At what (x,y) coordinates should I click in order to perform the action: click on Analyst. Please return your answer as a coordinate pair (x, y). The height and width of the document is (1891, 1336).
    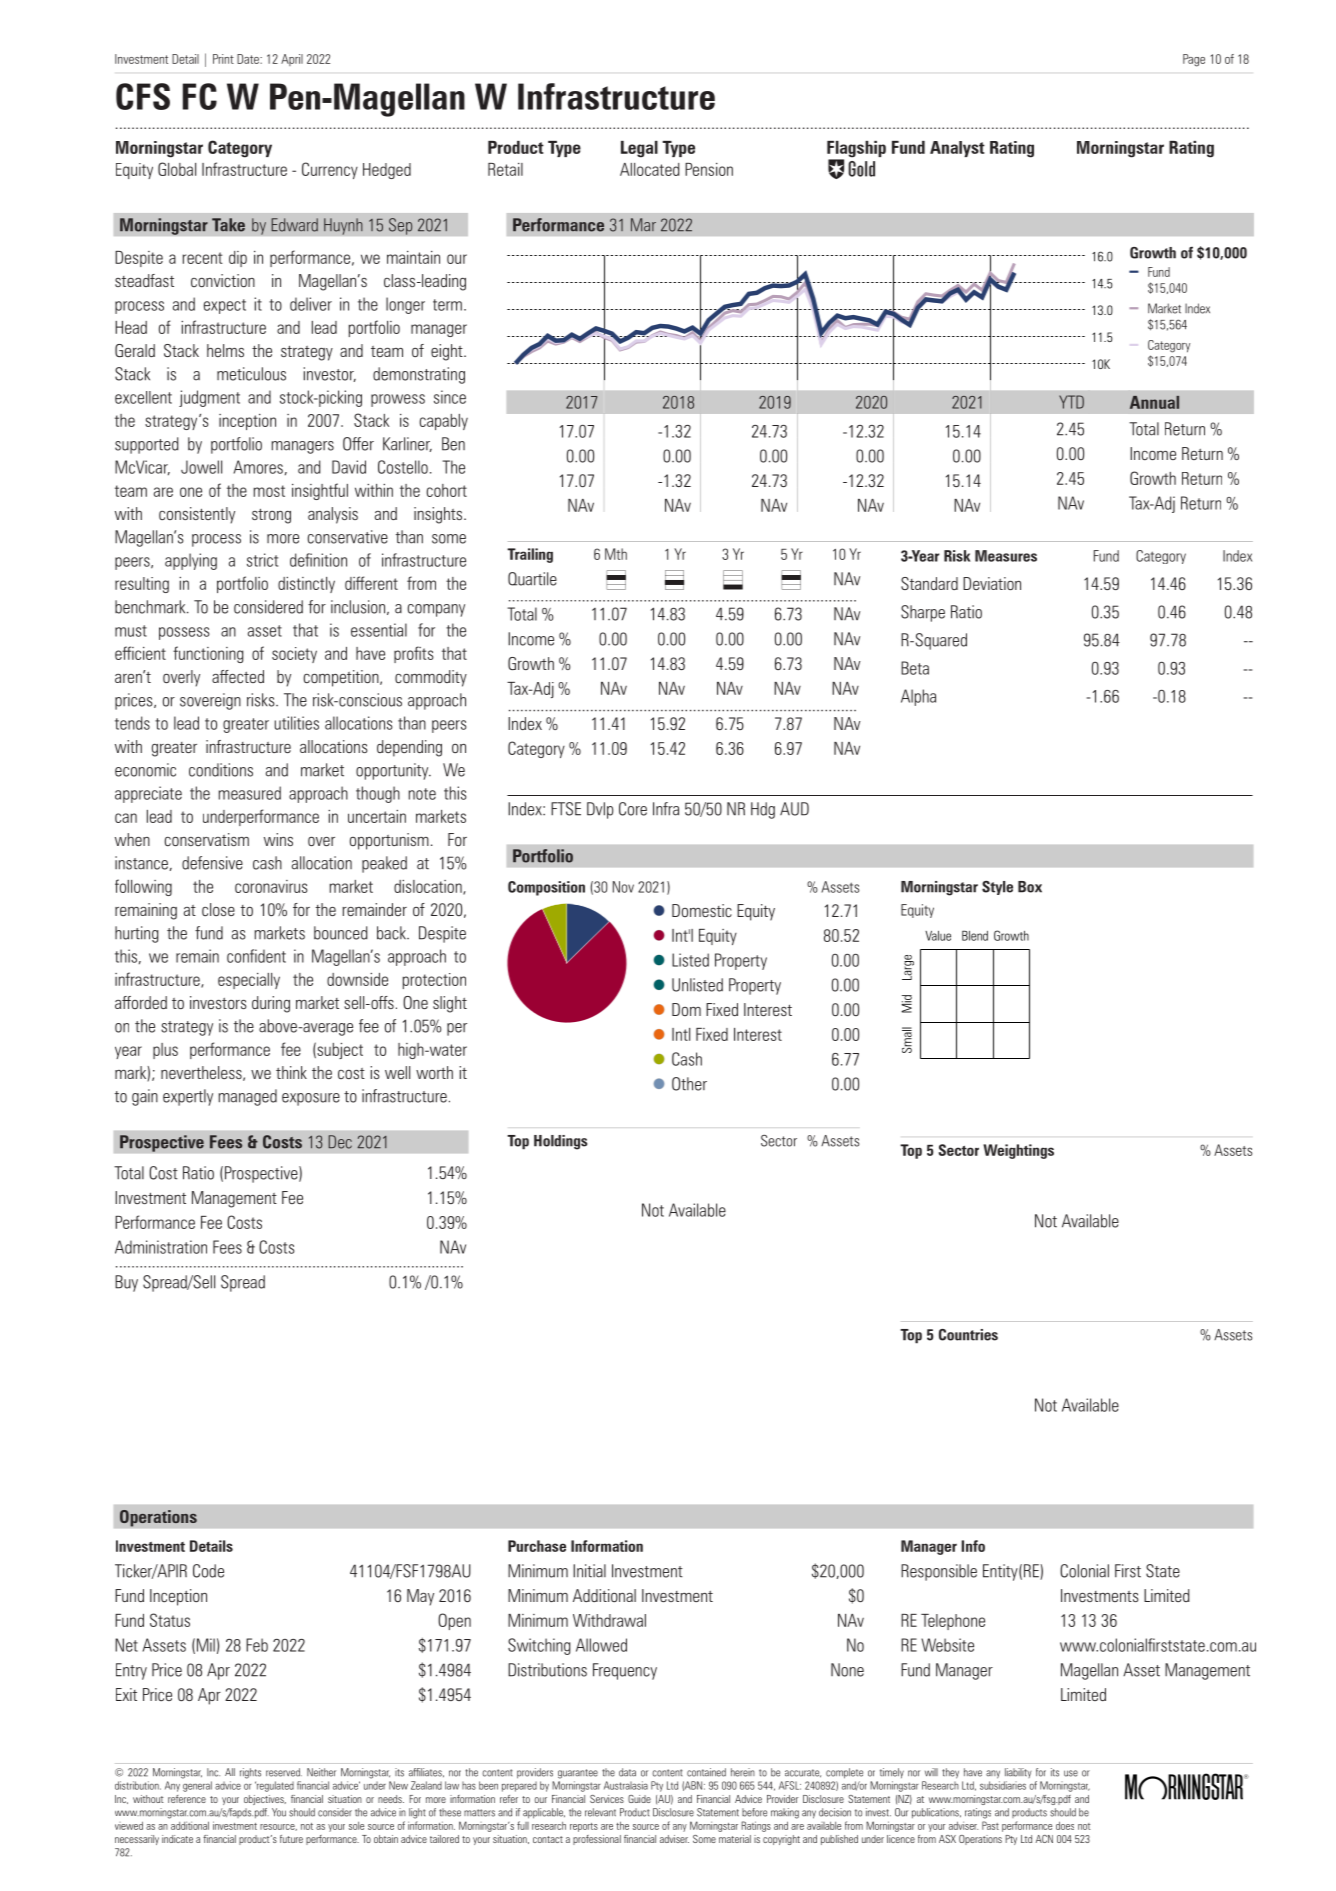
    Looking at the image, I should click on (957, 149).
